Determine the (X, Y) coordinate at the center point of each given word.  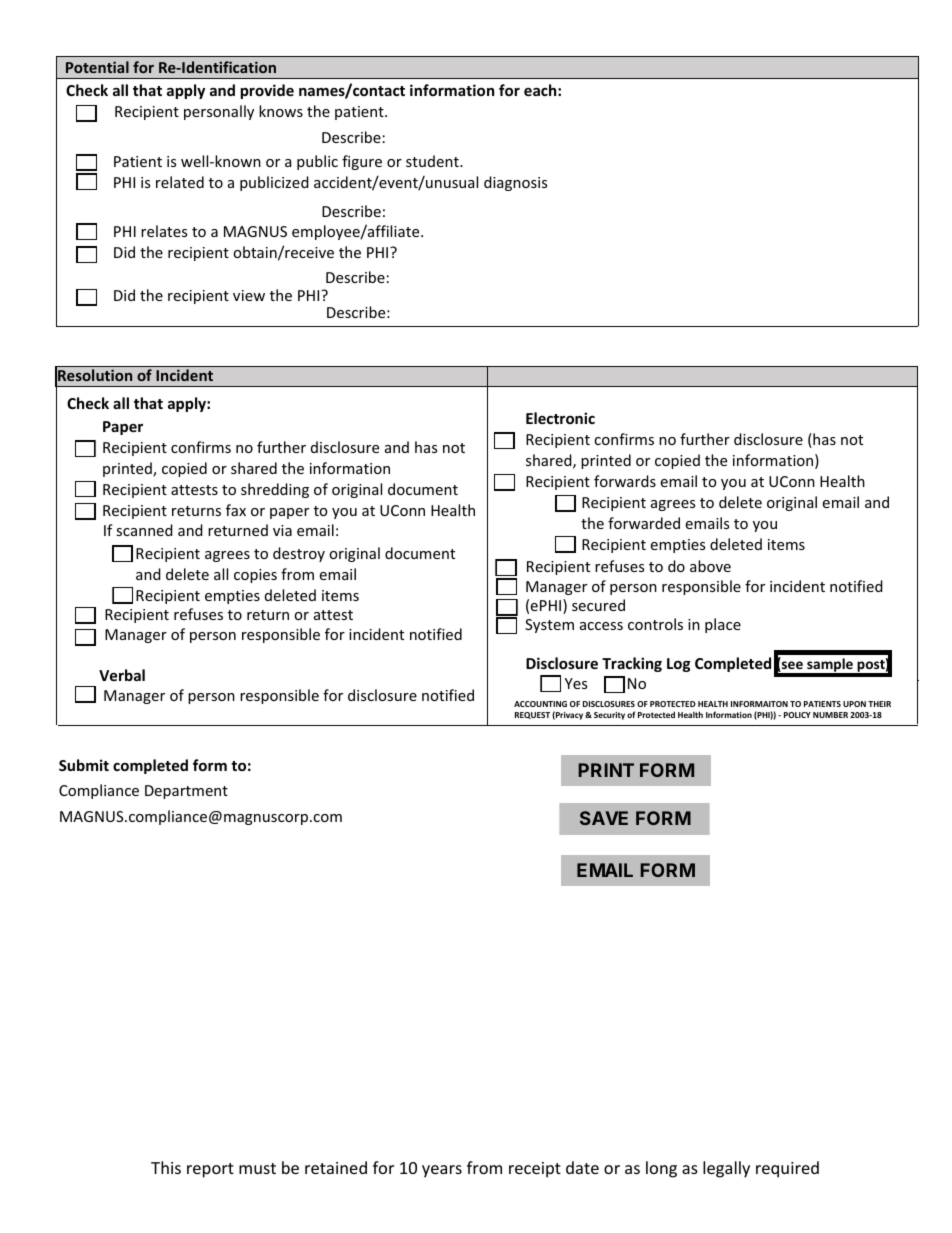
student (433, 161)
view (249, 295)
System (549, 626)
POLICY (797, 715)
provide (267, 91)
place (723, 625)
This (166, 1167)
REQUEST (532, 715)
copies (255, 576)
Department (186, 792)
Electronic (560, 418)
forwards (625, 481)
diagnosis (515, 183)
